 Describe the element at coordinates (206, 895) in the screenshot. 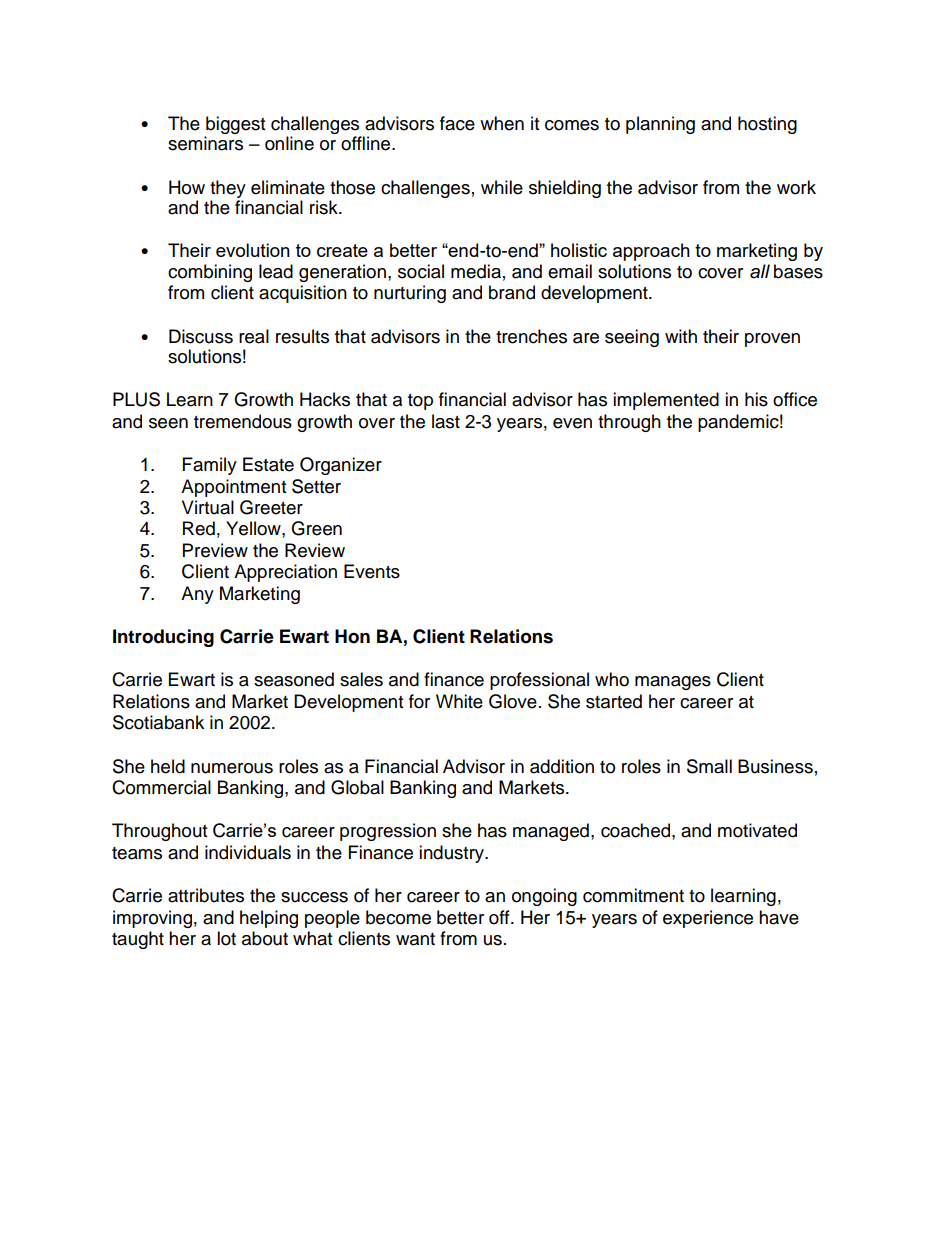

I see `attributes` at that location.
